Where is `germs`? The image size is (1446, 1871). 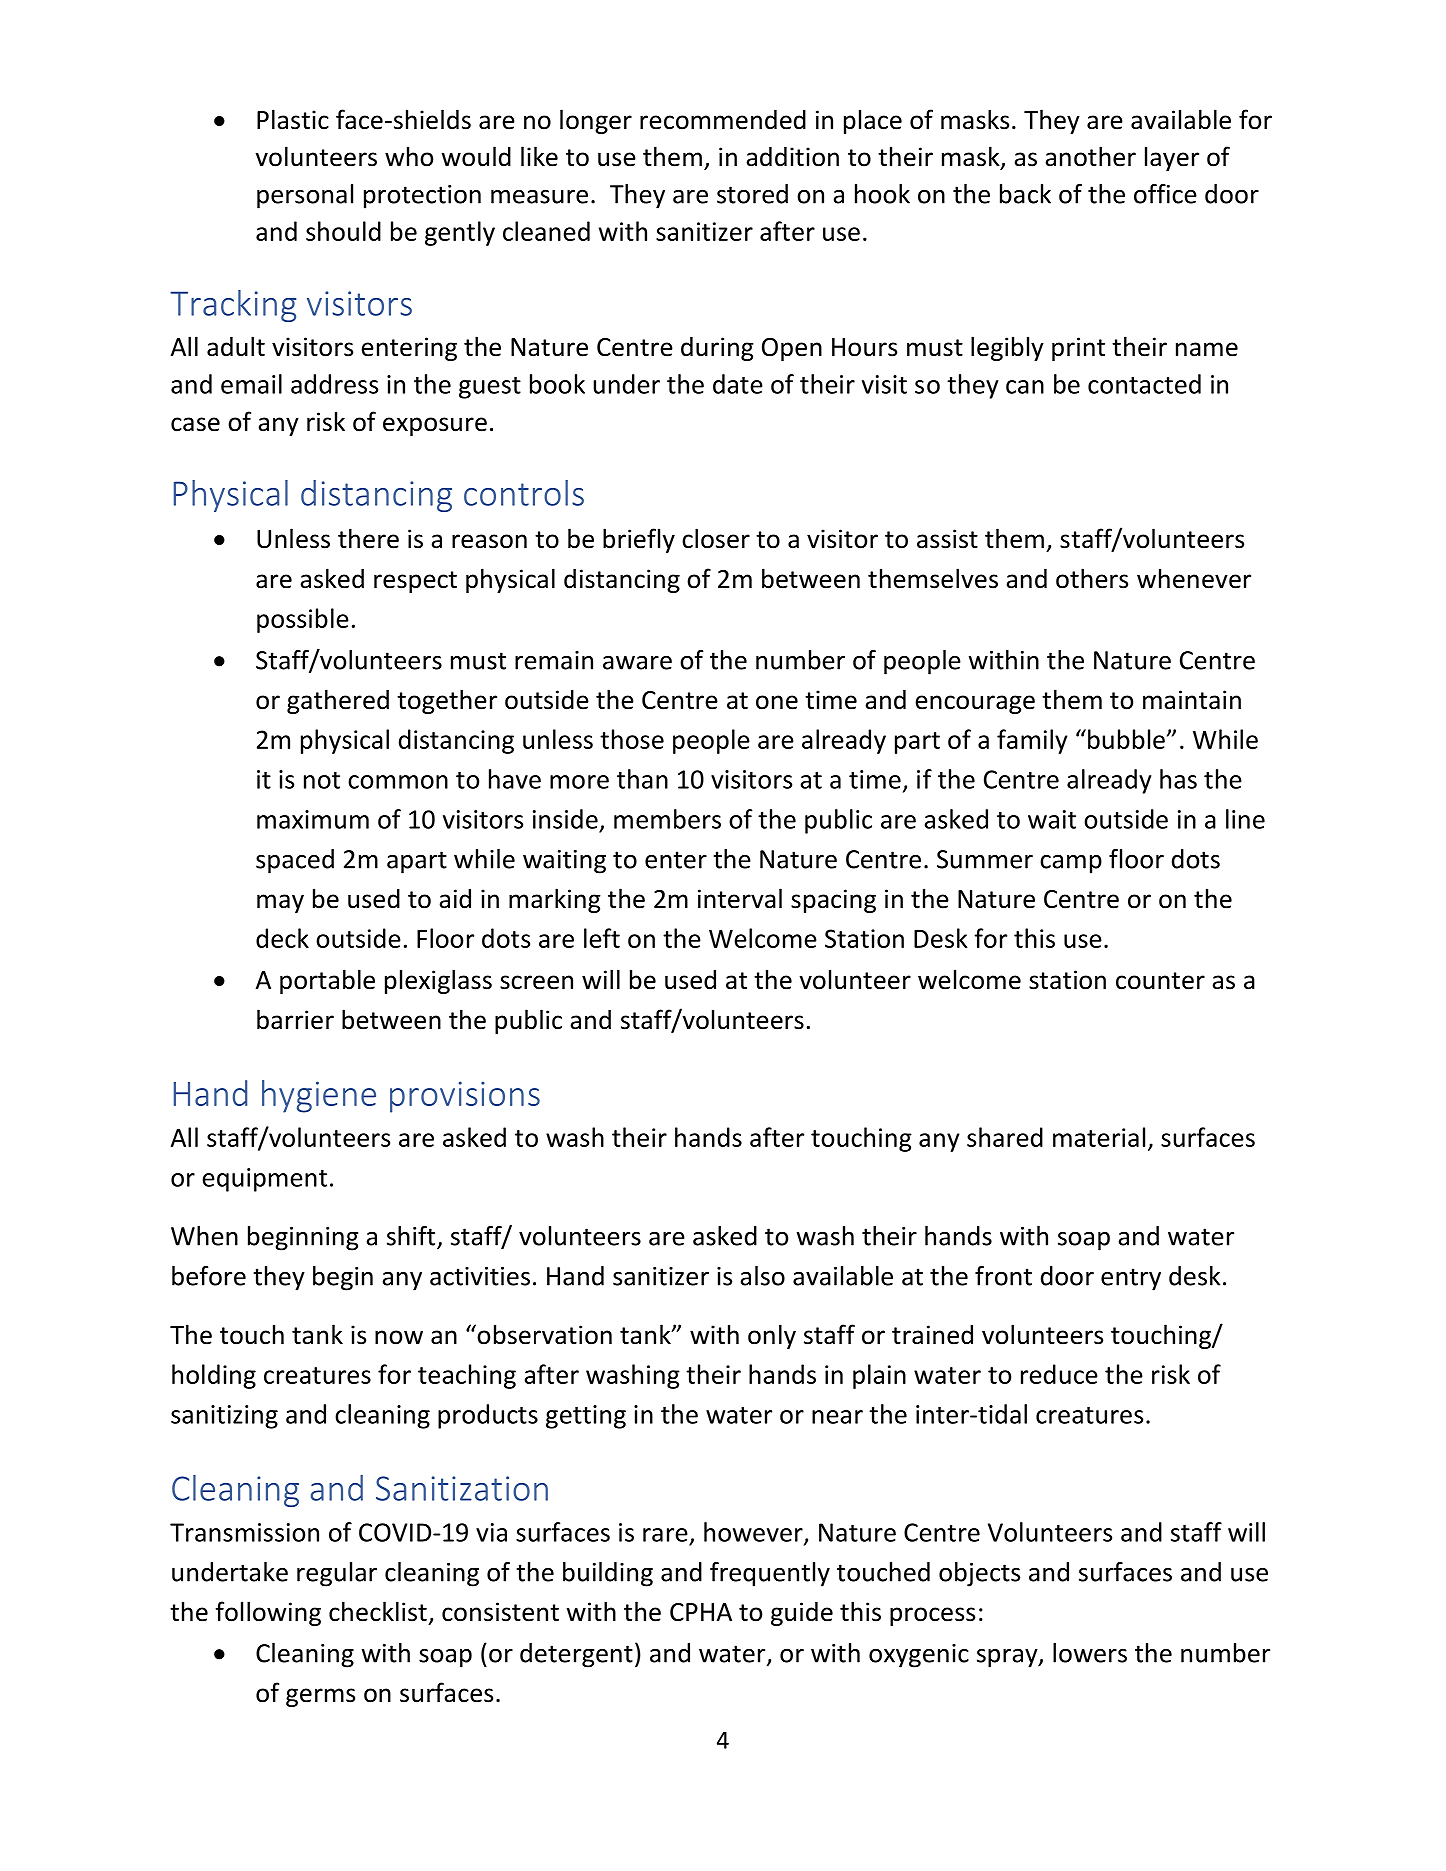
germs is located at coordinates (320, 1697).
